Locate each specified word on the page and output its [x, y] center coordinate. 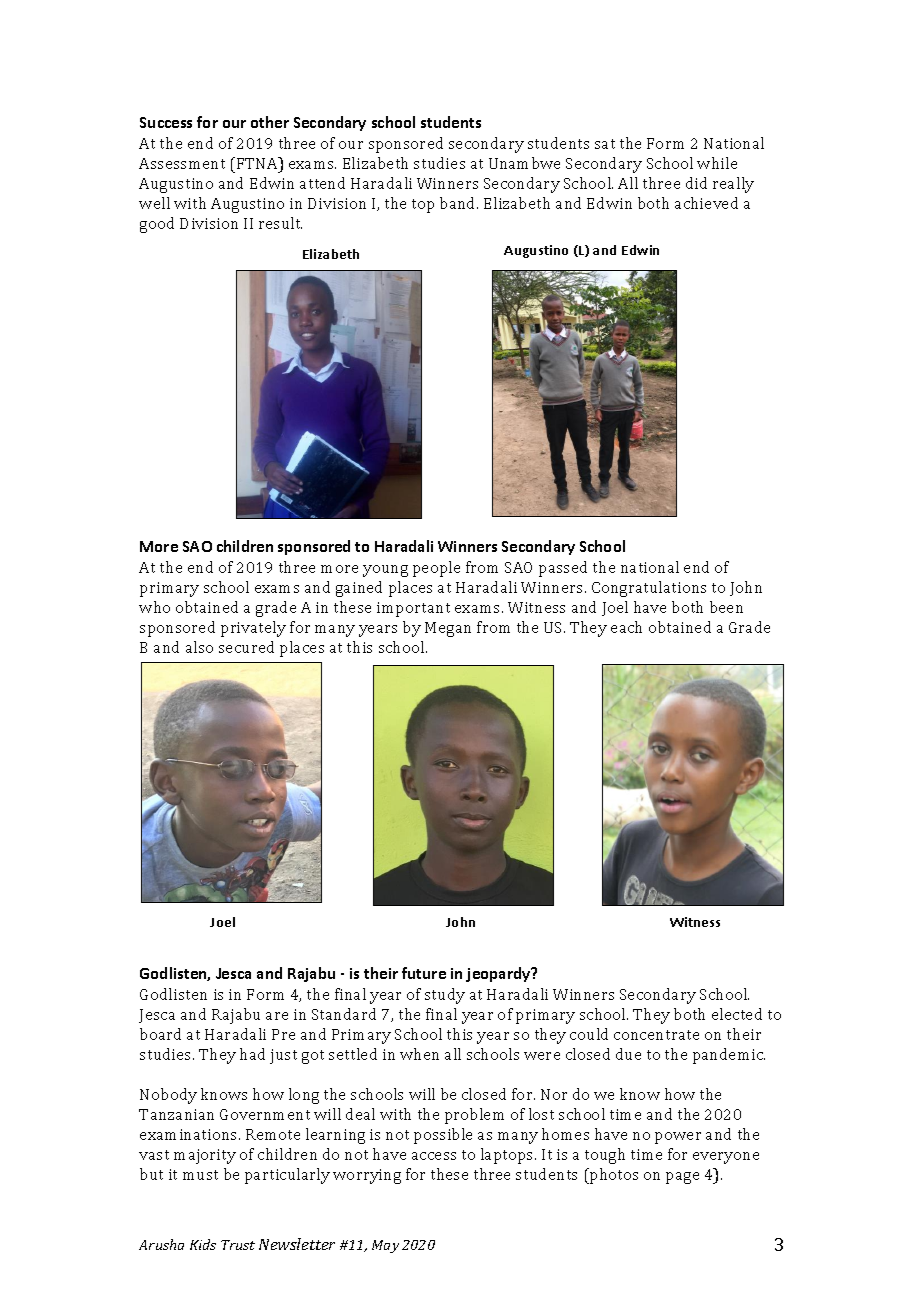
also [199, 647]
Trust [238, 1245]
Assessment [182, 163]
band [459, 203]
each [626, 627]
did [696, 183]
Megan [448, 629]
